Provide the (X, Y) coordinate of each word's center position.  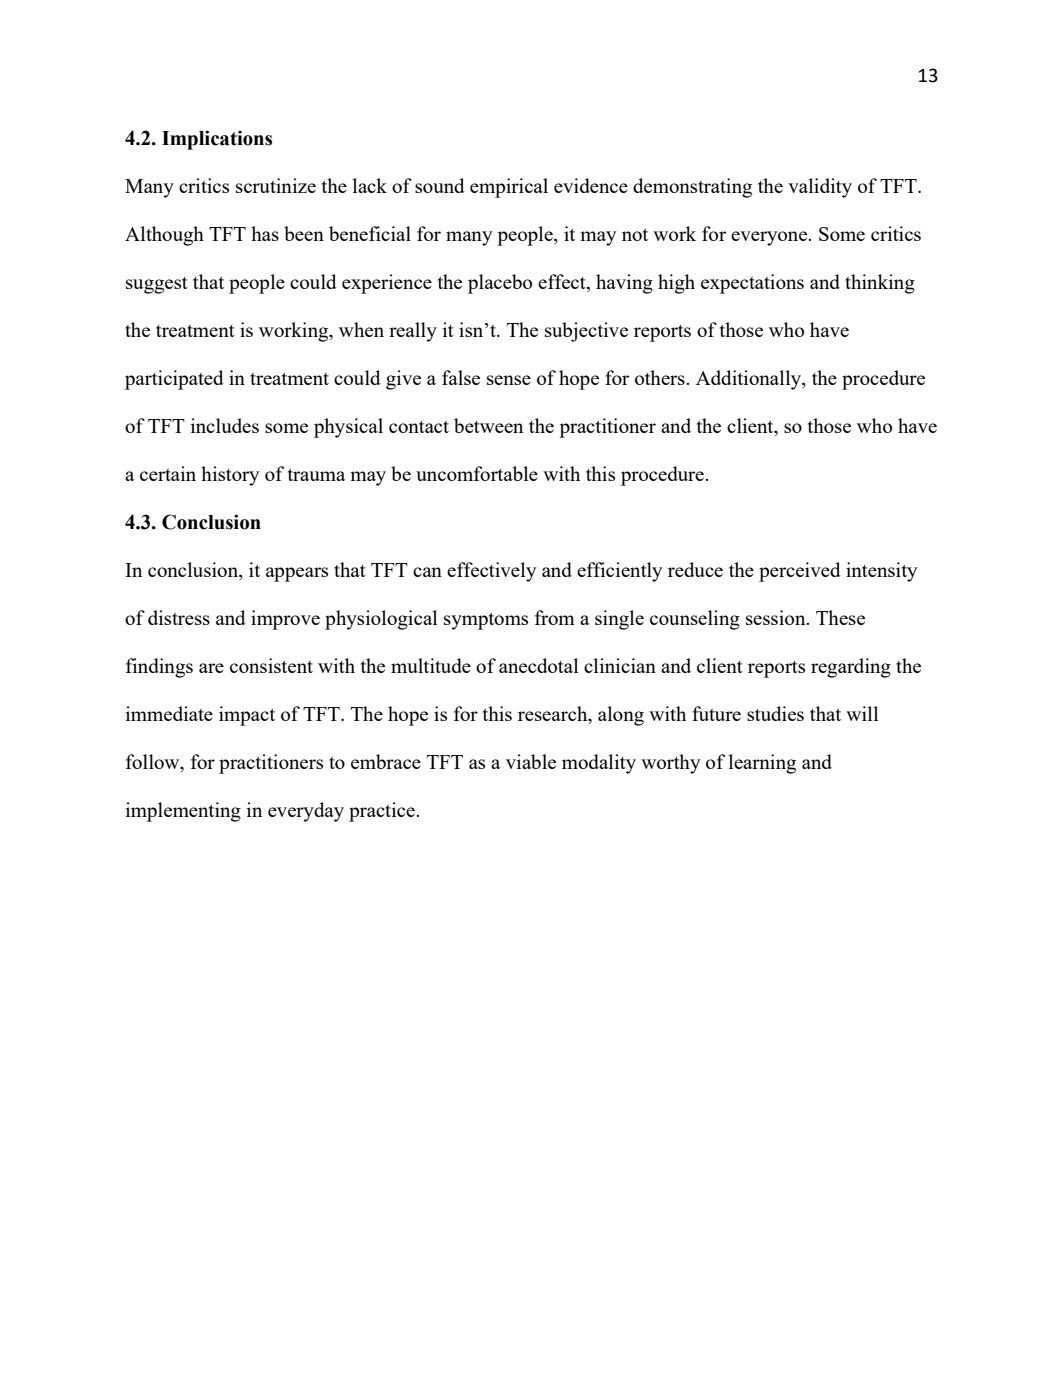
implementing (183, 812)
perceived (800, 572)
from (555, 617)
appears (297, 574)
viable (531, 761)
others (661, 377)
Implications (217, 140)
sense (509, 380)
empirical (509, 188)
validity (820, 188)
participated (174, 380)
